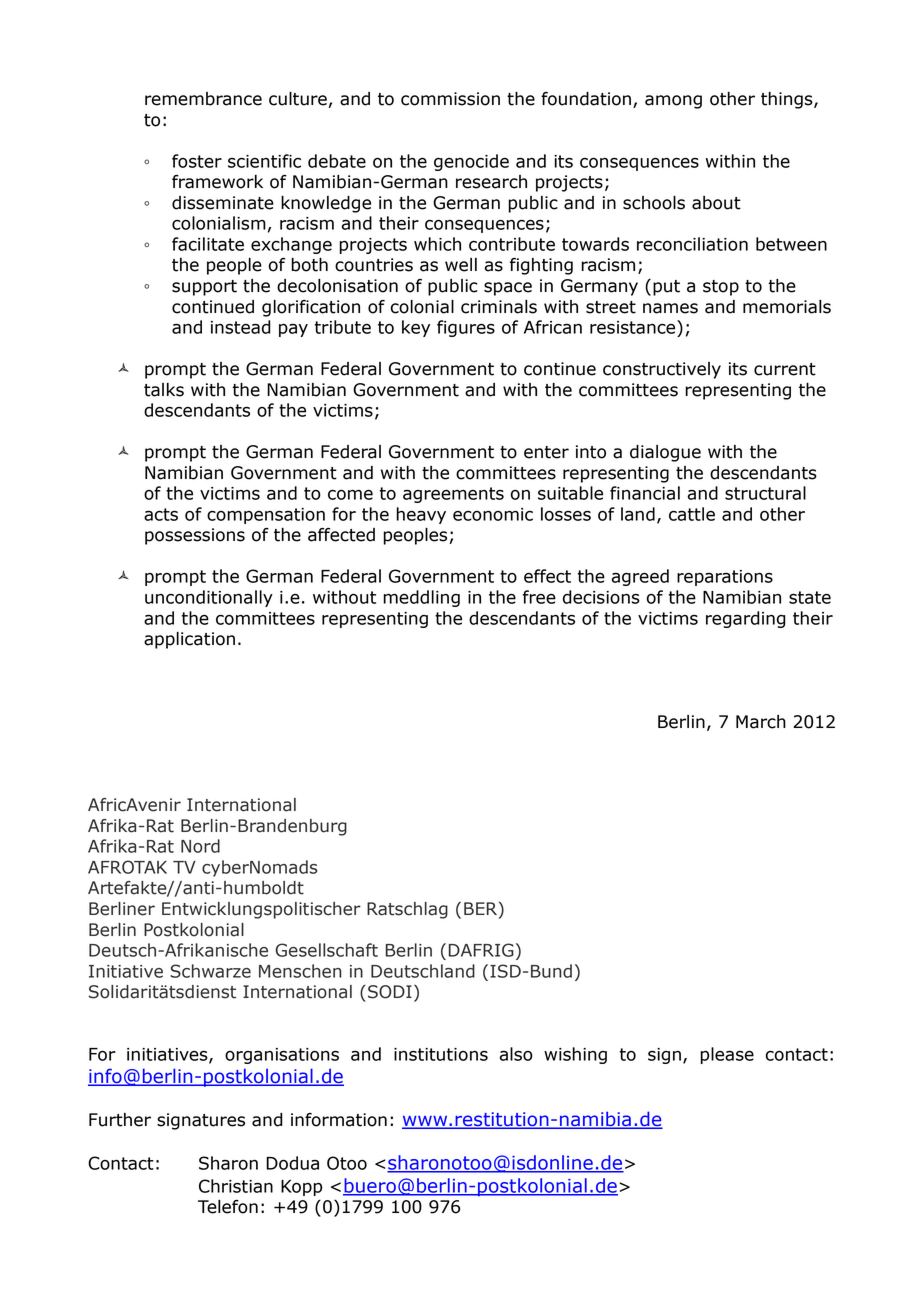  I want to click on foster, so click(197, 161).
